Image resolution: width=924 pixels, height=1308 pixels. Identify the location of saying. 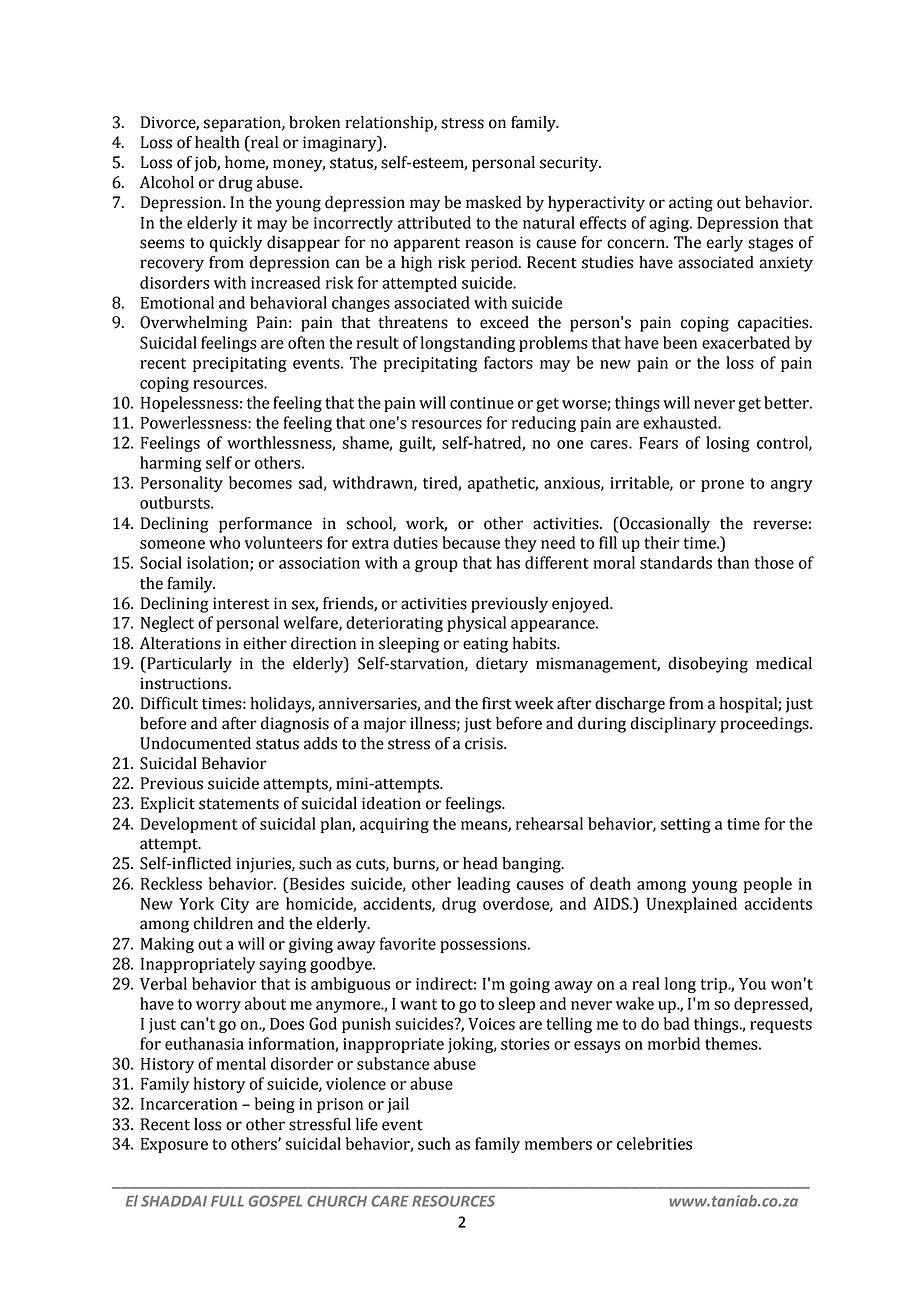
(282, 965).
